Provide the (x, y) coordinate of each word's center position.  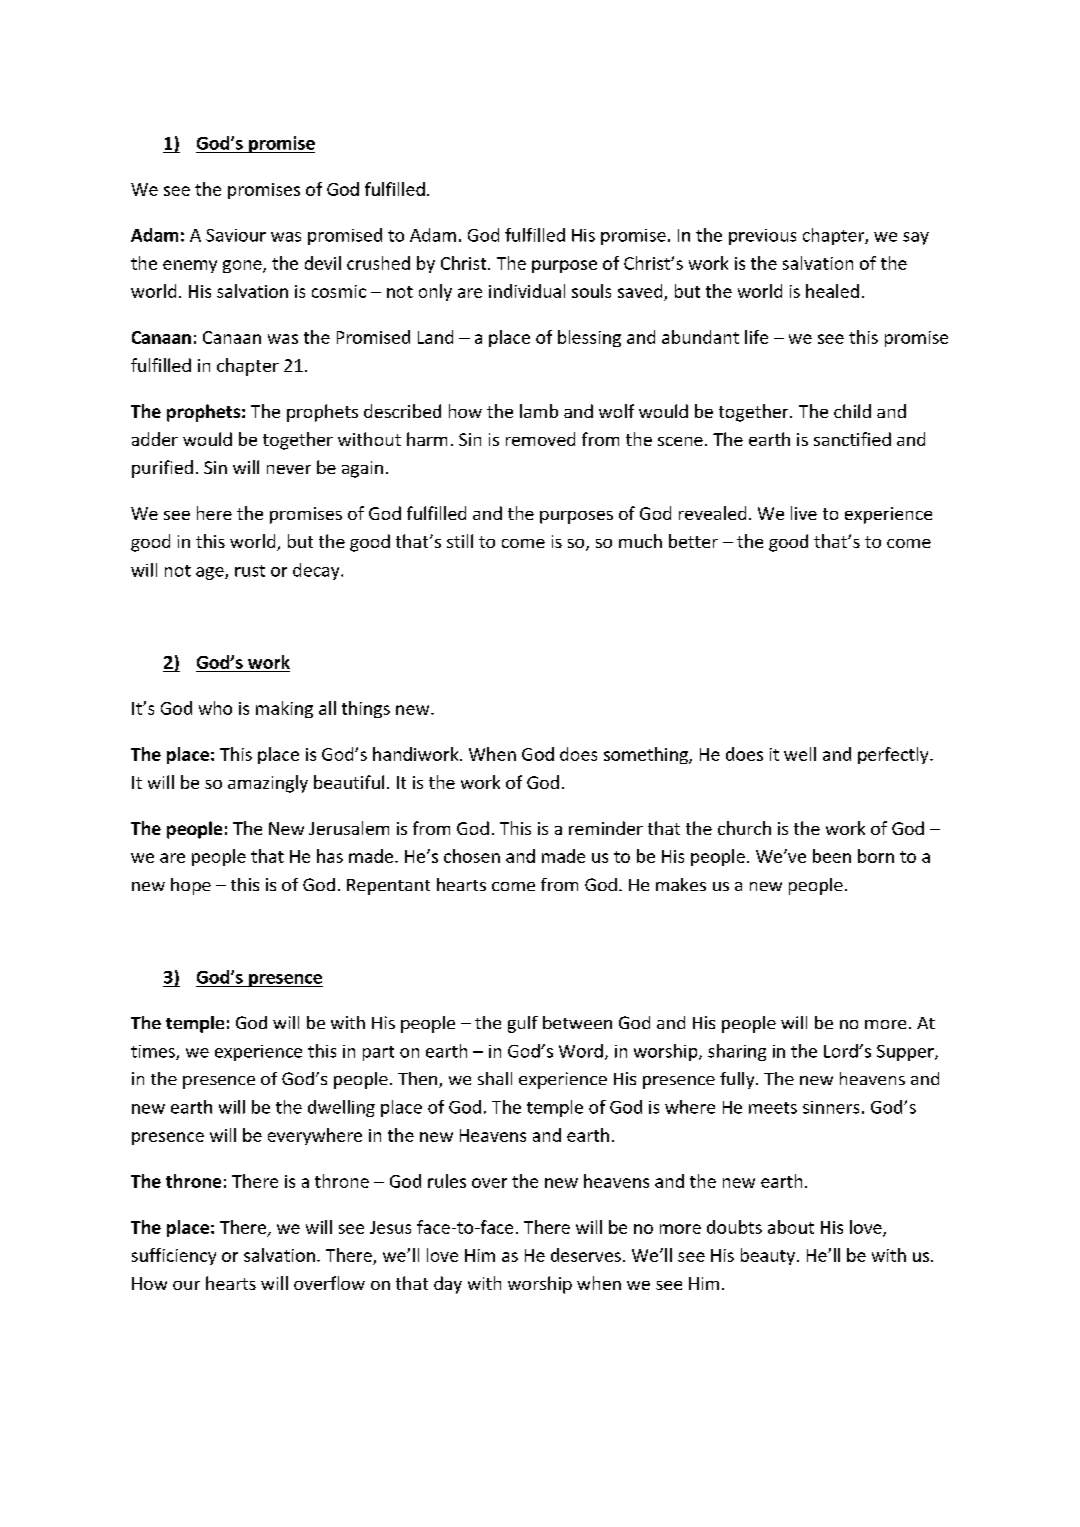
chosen (472, 856)
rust (250, 571)
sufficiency (174, 1256)
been (832, 856)
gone (243, 266)
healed (832, 291)
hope (191, 886)
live (804, 513)
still (460, 541)
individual (527, 291)
